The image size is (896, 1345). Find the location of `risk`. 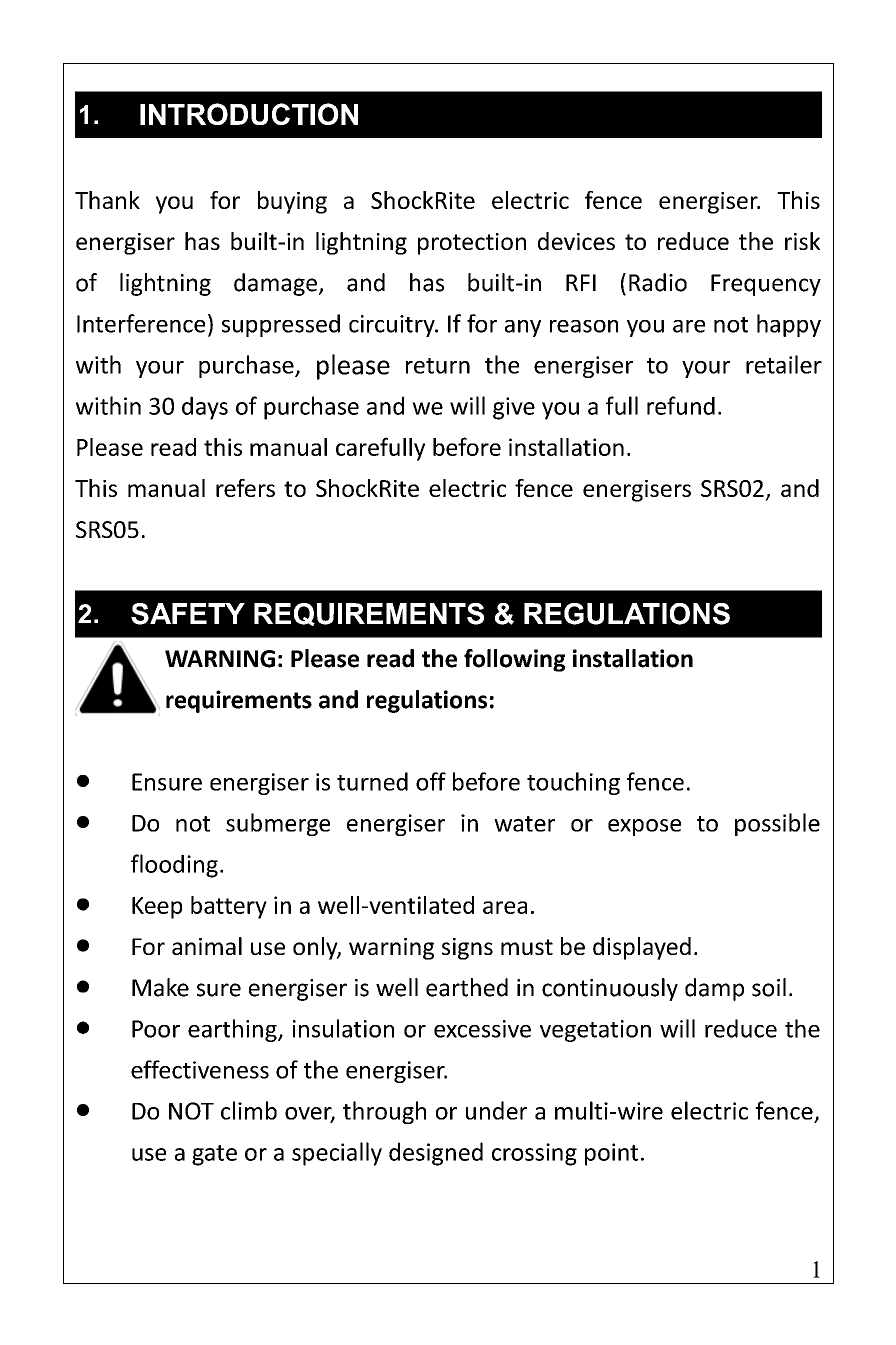

risk is located at coordinates (802, 241).
